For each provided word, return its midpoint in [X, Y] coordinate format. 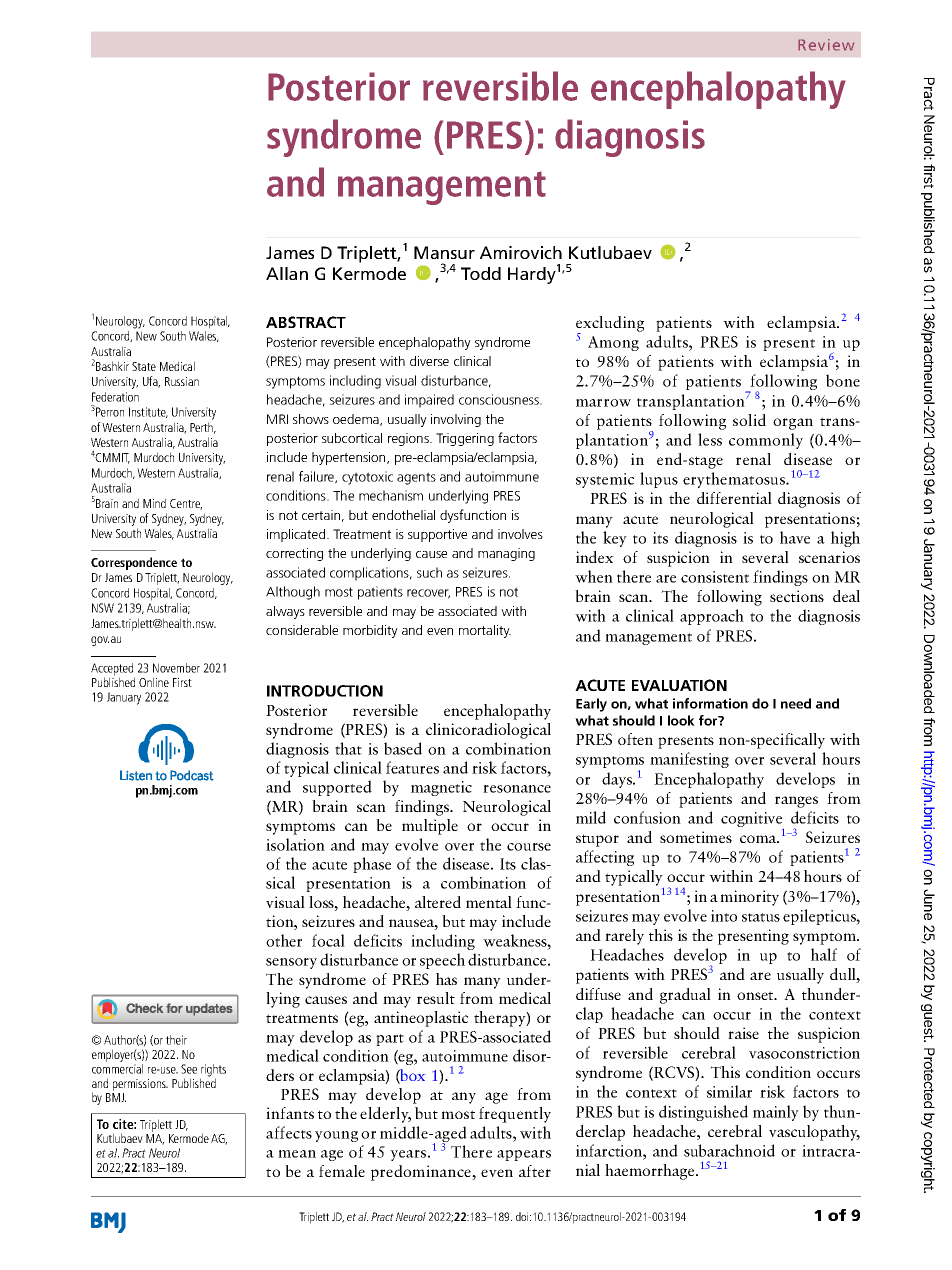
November [176, 668]
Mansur [444, 252]
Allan [287, 273]
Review [826, 45]
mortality [485, 631]
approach [712, 617]
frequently [515, 1115]
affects [289, 1132]
